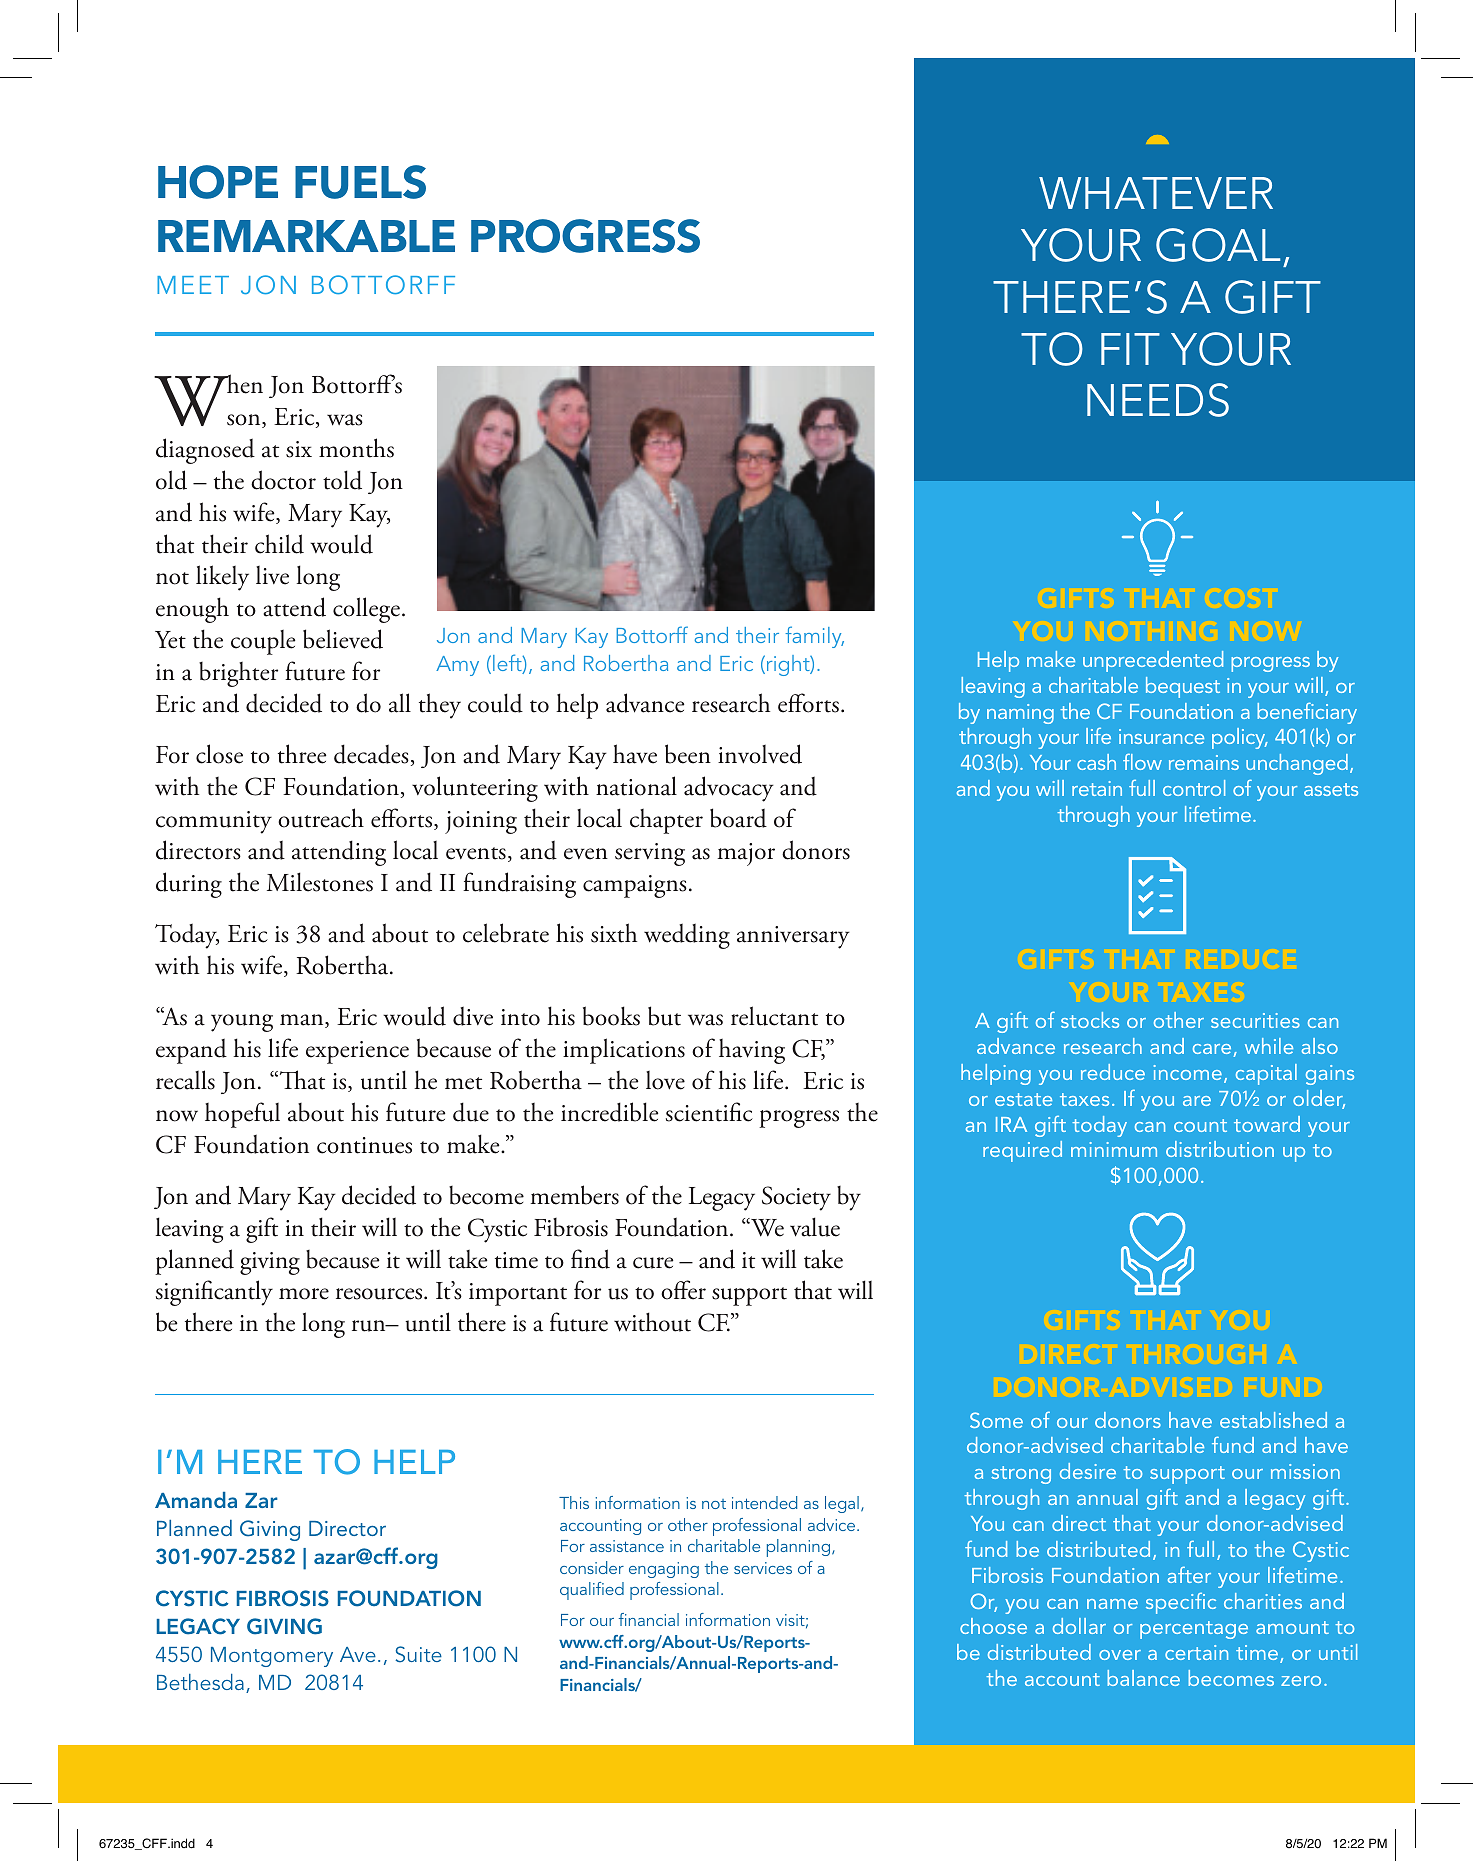  Describe the element at coordinates (1220, 1149) in the image. I see `distribution` at that location.
